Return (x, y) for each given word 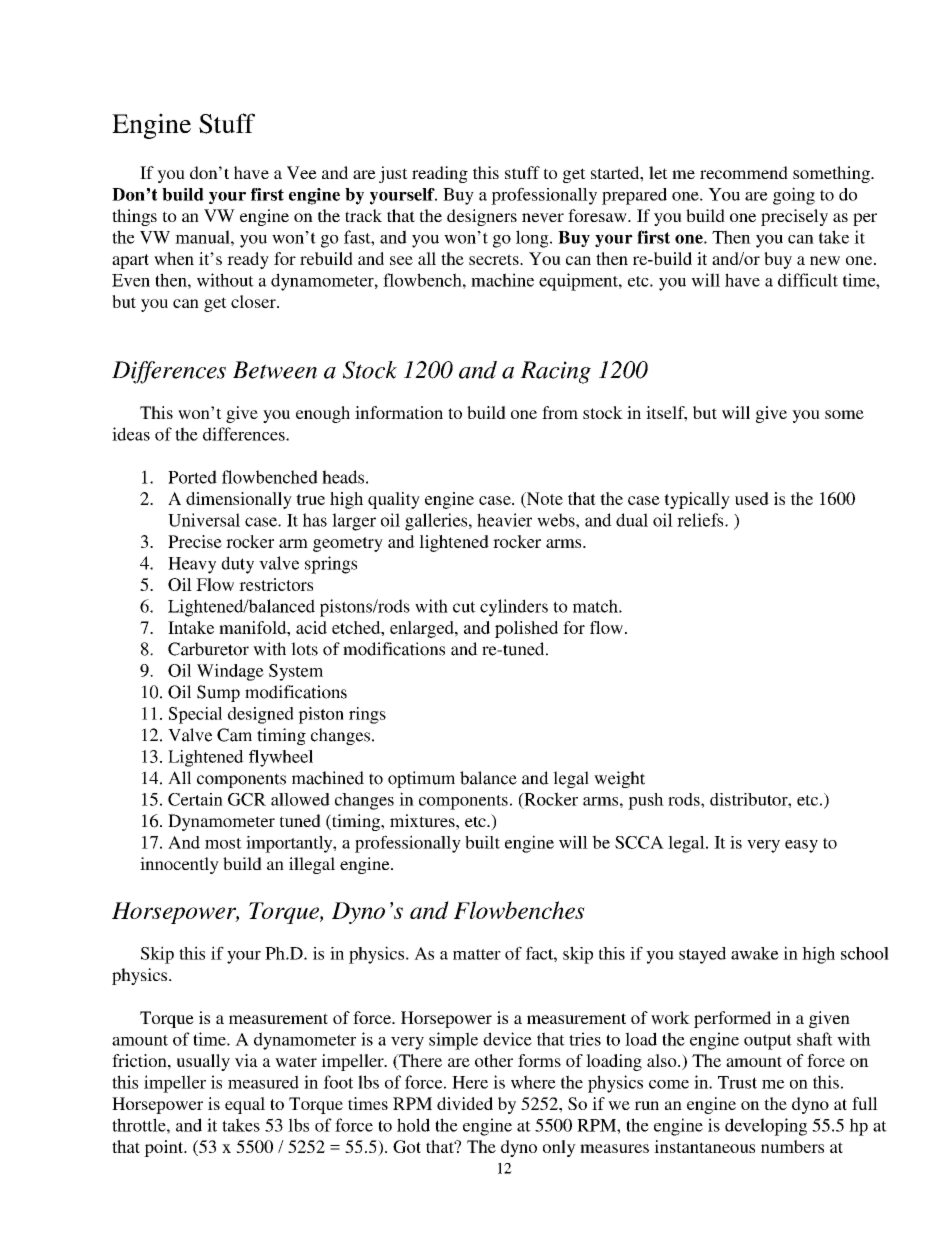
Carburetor (208, 649)
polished (526, 629)
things (134, 217)
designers (482, 217)
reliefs (701, 520)
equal (245, 1105)
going (794, 196)
